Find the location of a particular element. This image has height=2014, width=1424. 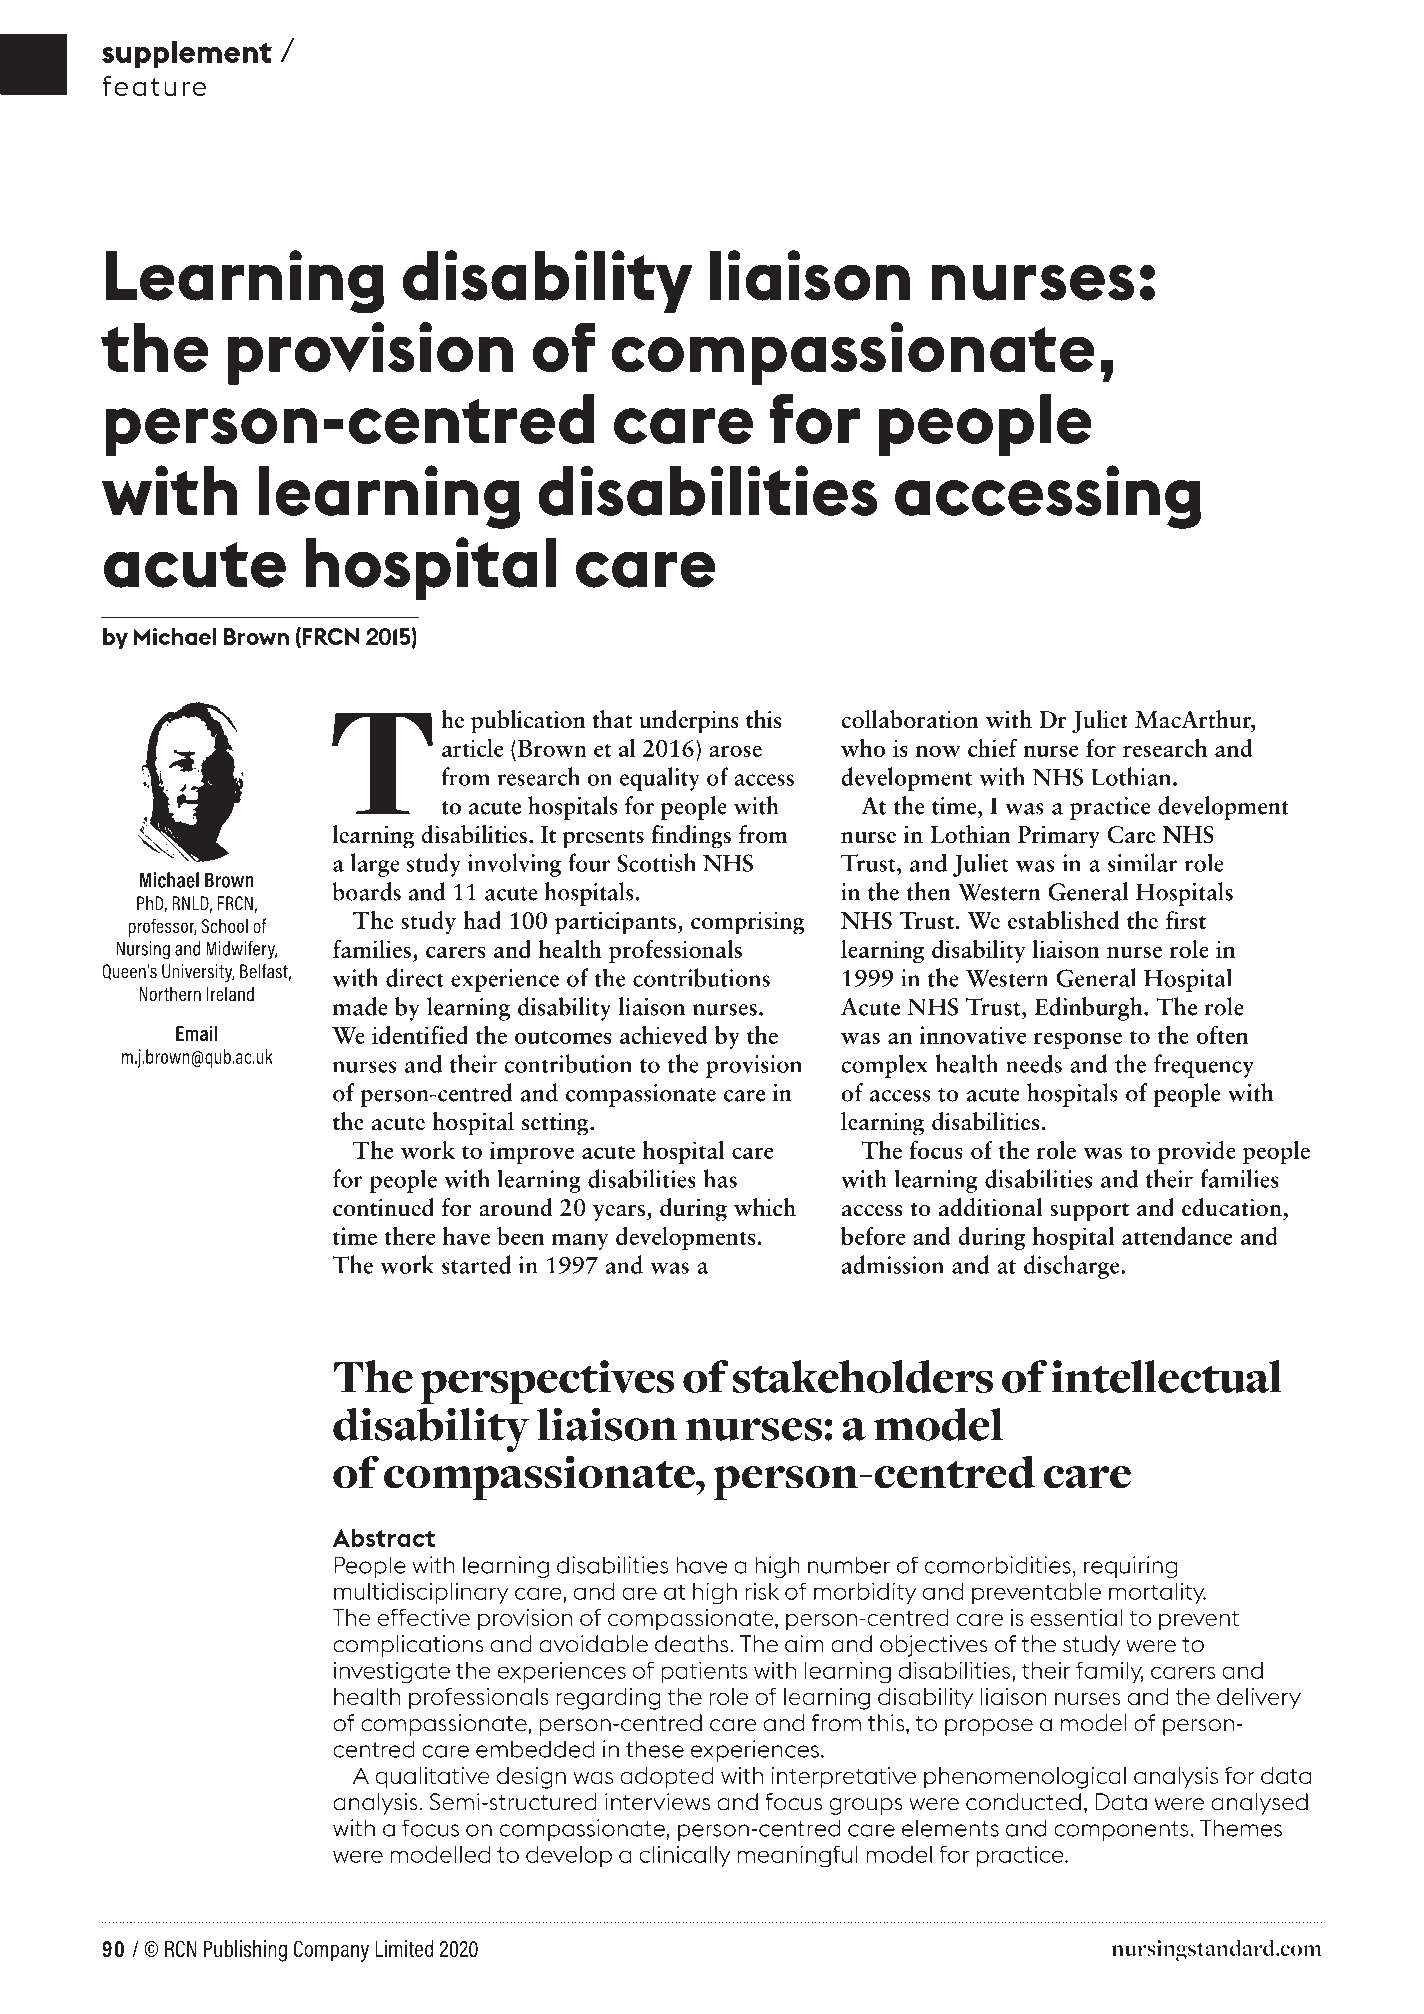

Abstract is located at coordinates (383, 1537).
